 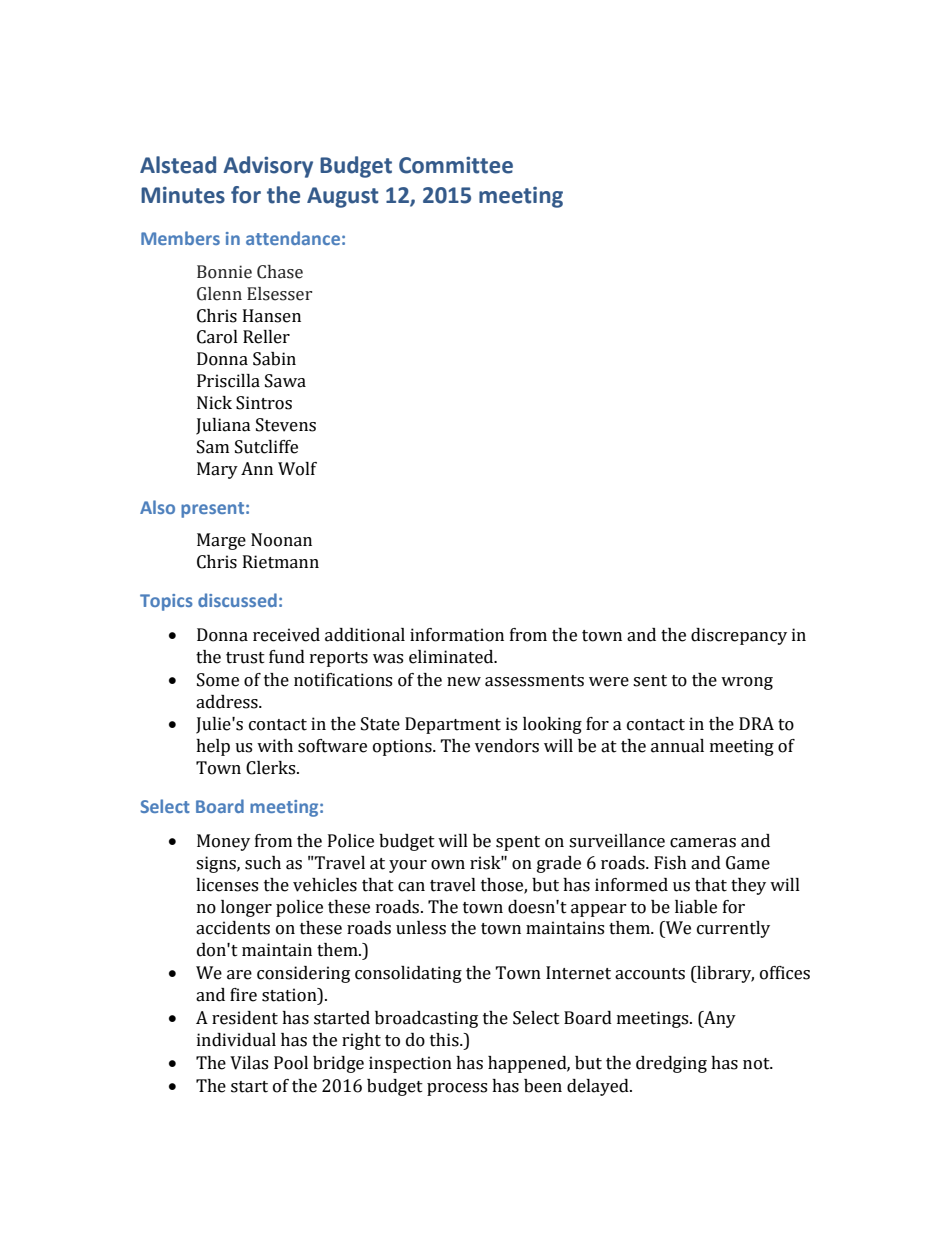 What do you see at coordinates (457, 635) in the screenshot?
I see `information` at bounding box center [457, 635].
